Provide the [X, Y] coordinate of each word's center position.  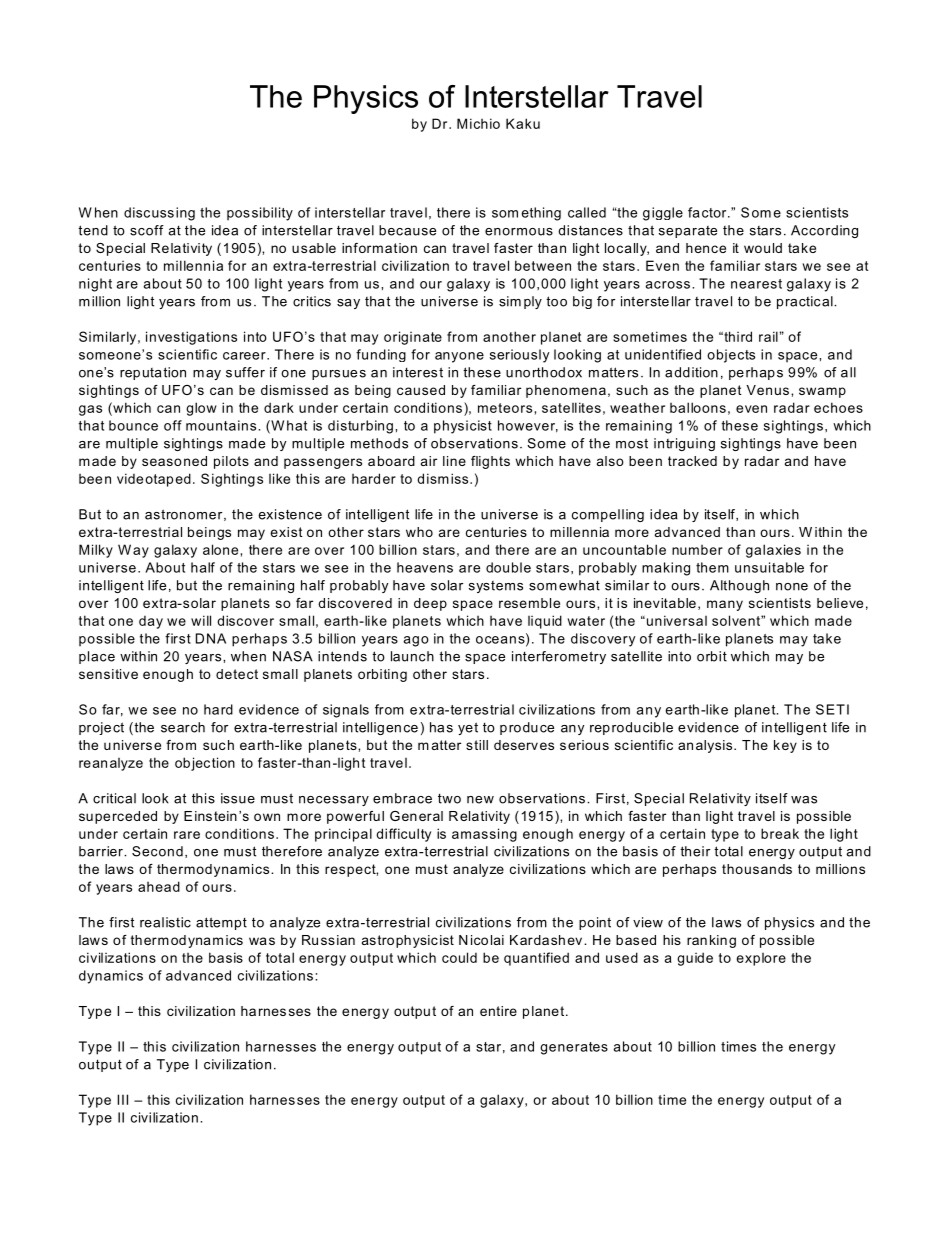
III [122, 1099]
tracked [692, 461]
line [454, 461]
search [183, 727]
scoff [147, 230]
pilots [231, 462]
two [449, 798]
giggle [663, 214]
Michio [478, 123]
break [780, 833]
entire [498, 1011]
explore [761, 959]
